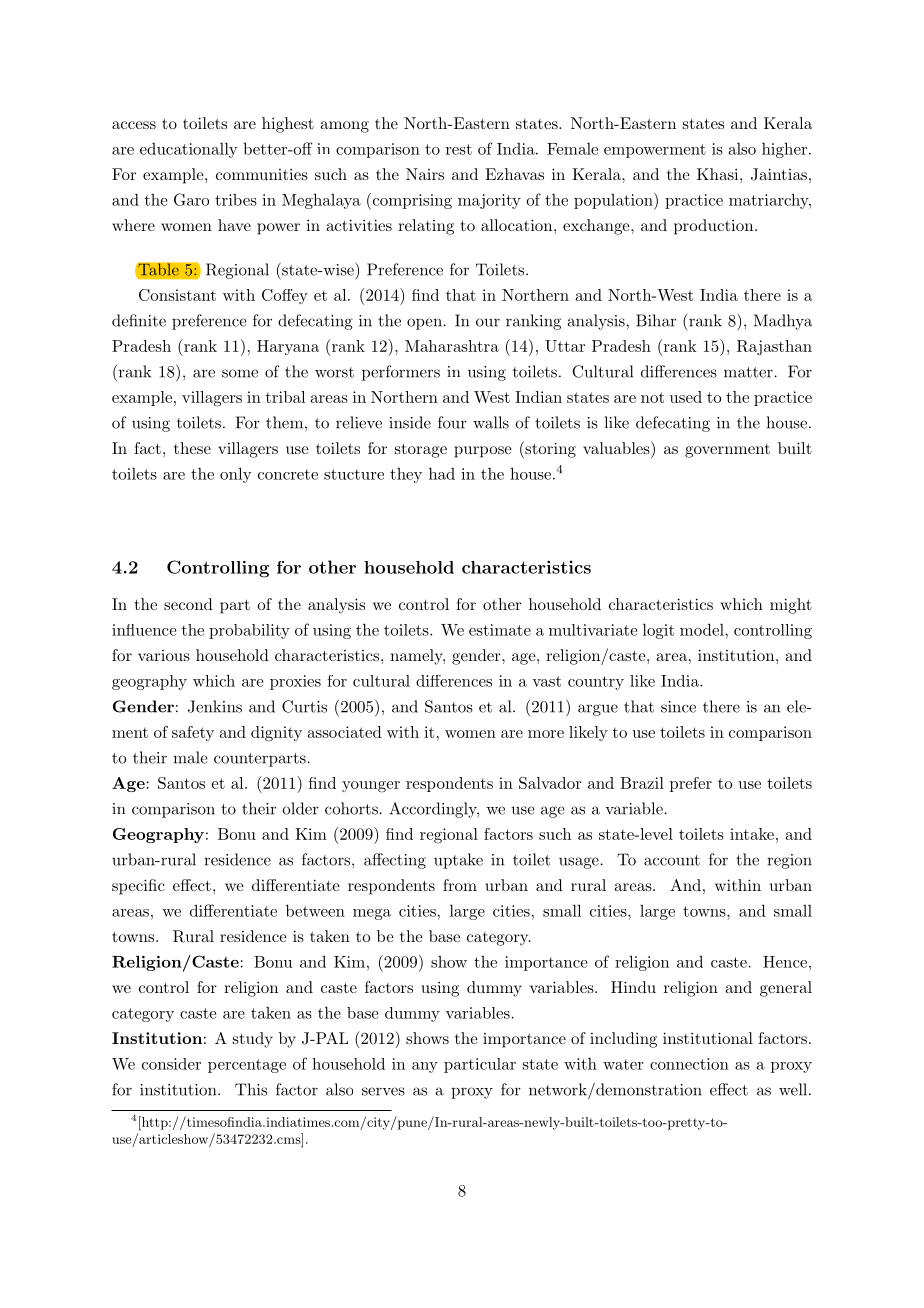 The height and width of the screenshot is (1308, 924). What do you see at coordinates (425, 1067) in the screenshot?
I see `any` at bounding box center [425, 1067].
